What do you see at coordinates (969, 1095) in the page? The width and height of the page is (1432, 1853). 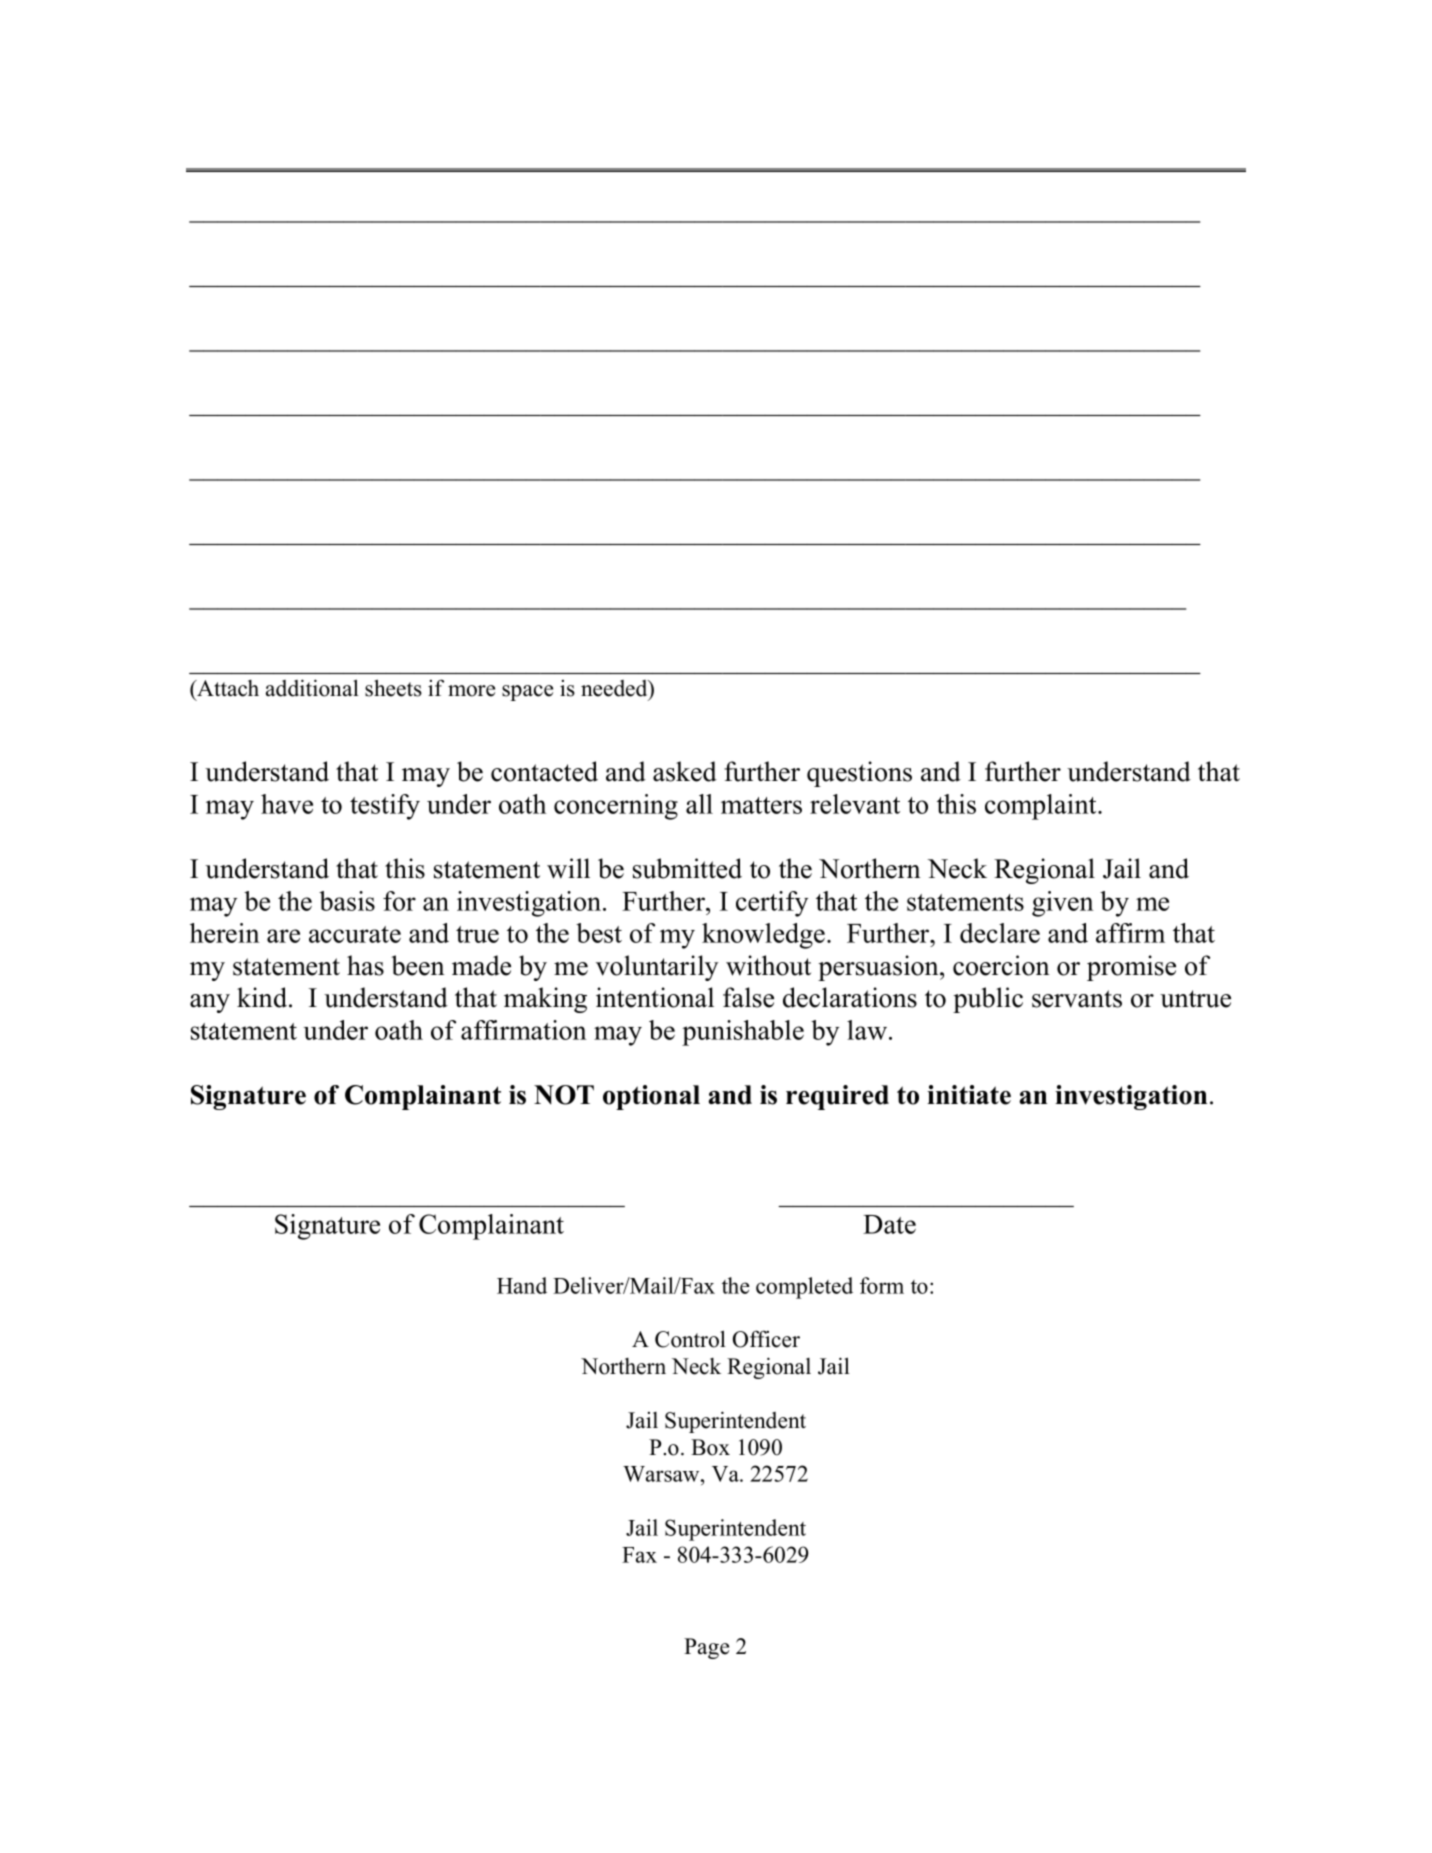 I see `initiate` at bounding box center [969, 1095].
